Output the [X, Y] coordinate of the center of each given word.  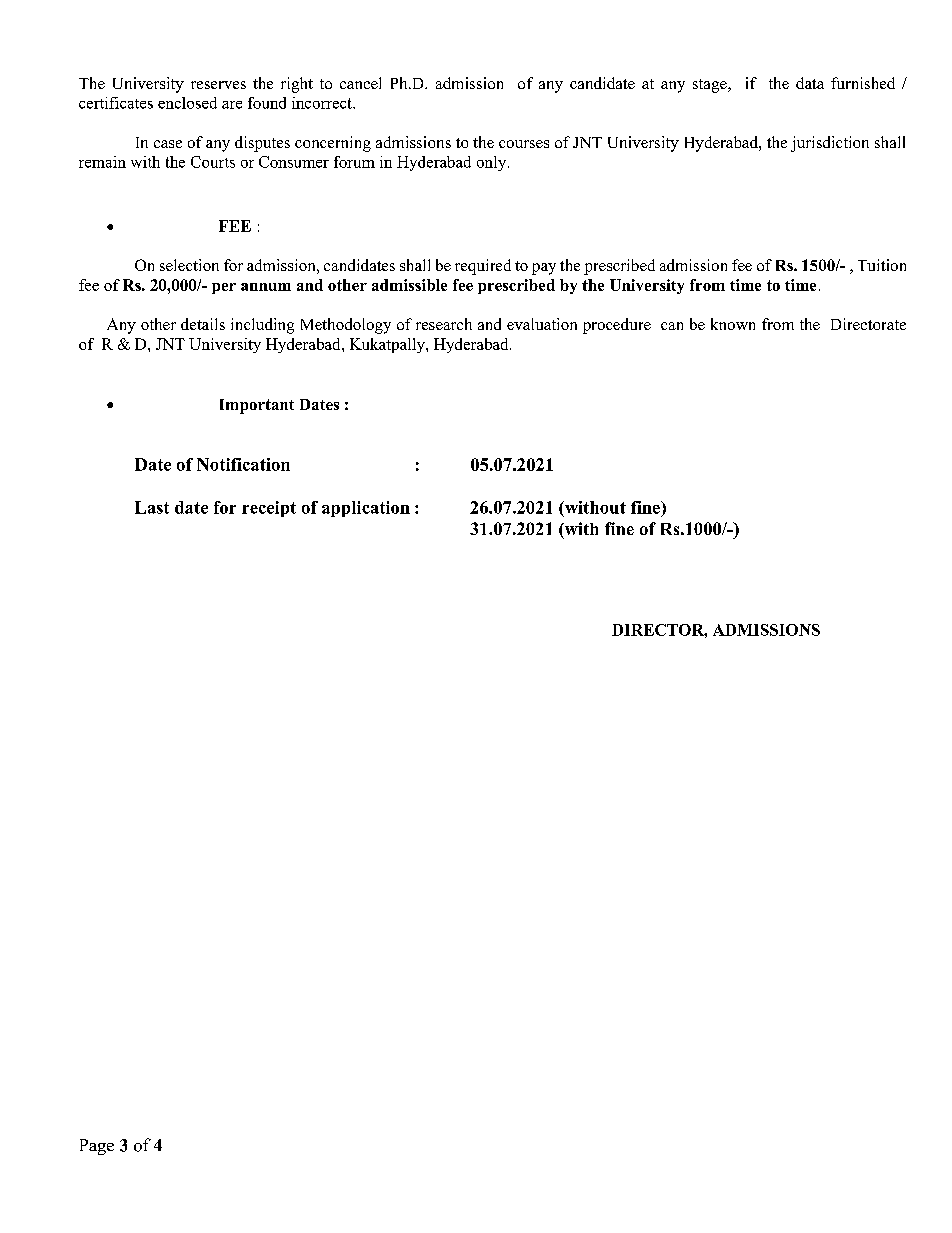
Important [257, 406]
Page [97, 1147]
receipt [269, 509]
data [810, 83]
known [733, 324]
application [366, 509]
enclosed [187, 103]
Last [152, 507]
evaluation [542, 324]
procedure [617, 326]
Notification [243, 464]
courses [524, 144]
